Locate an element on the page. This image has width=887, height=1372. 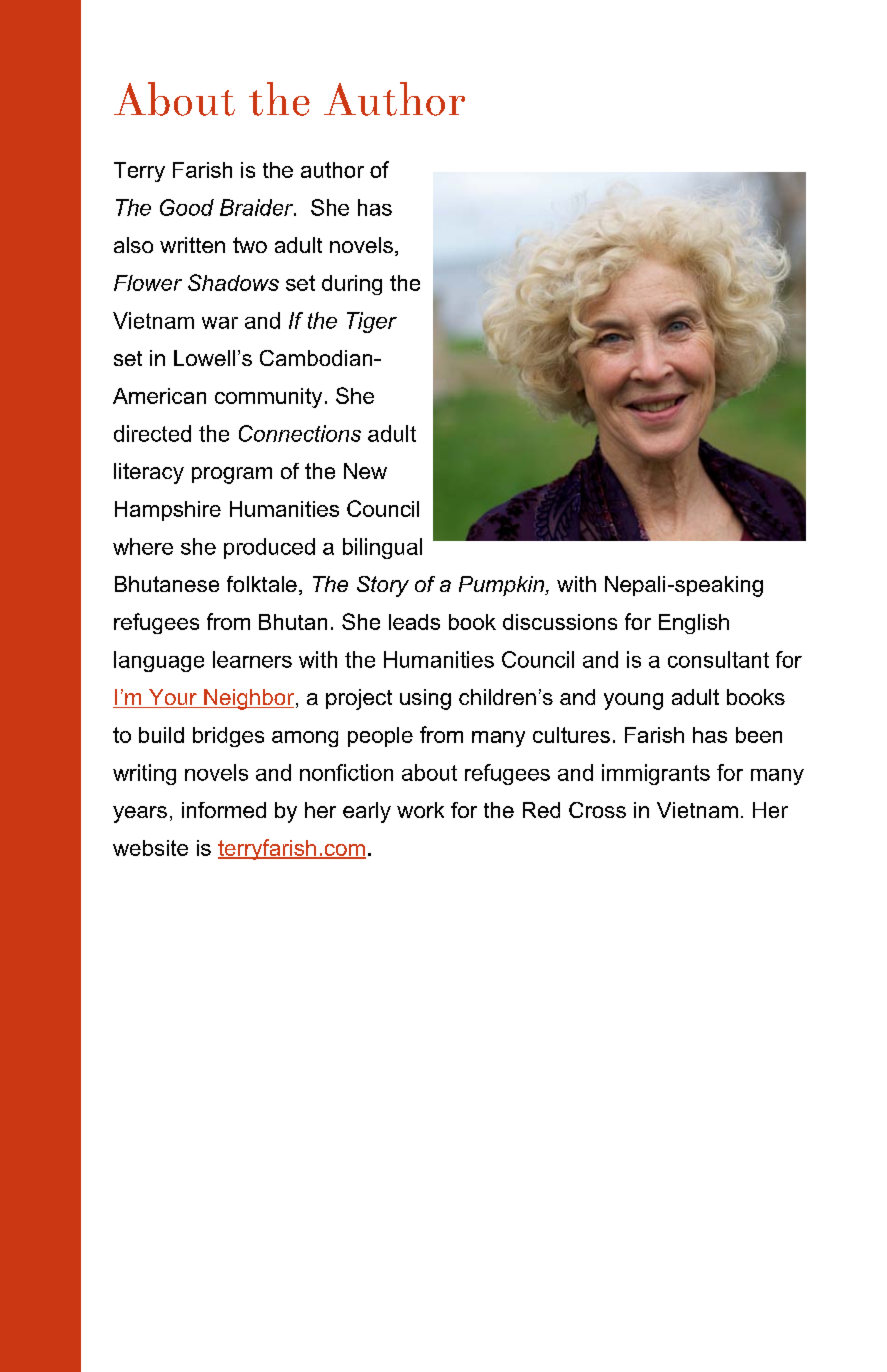
Tiger is located at coordinates (372, 322).
